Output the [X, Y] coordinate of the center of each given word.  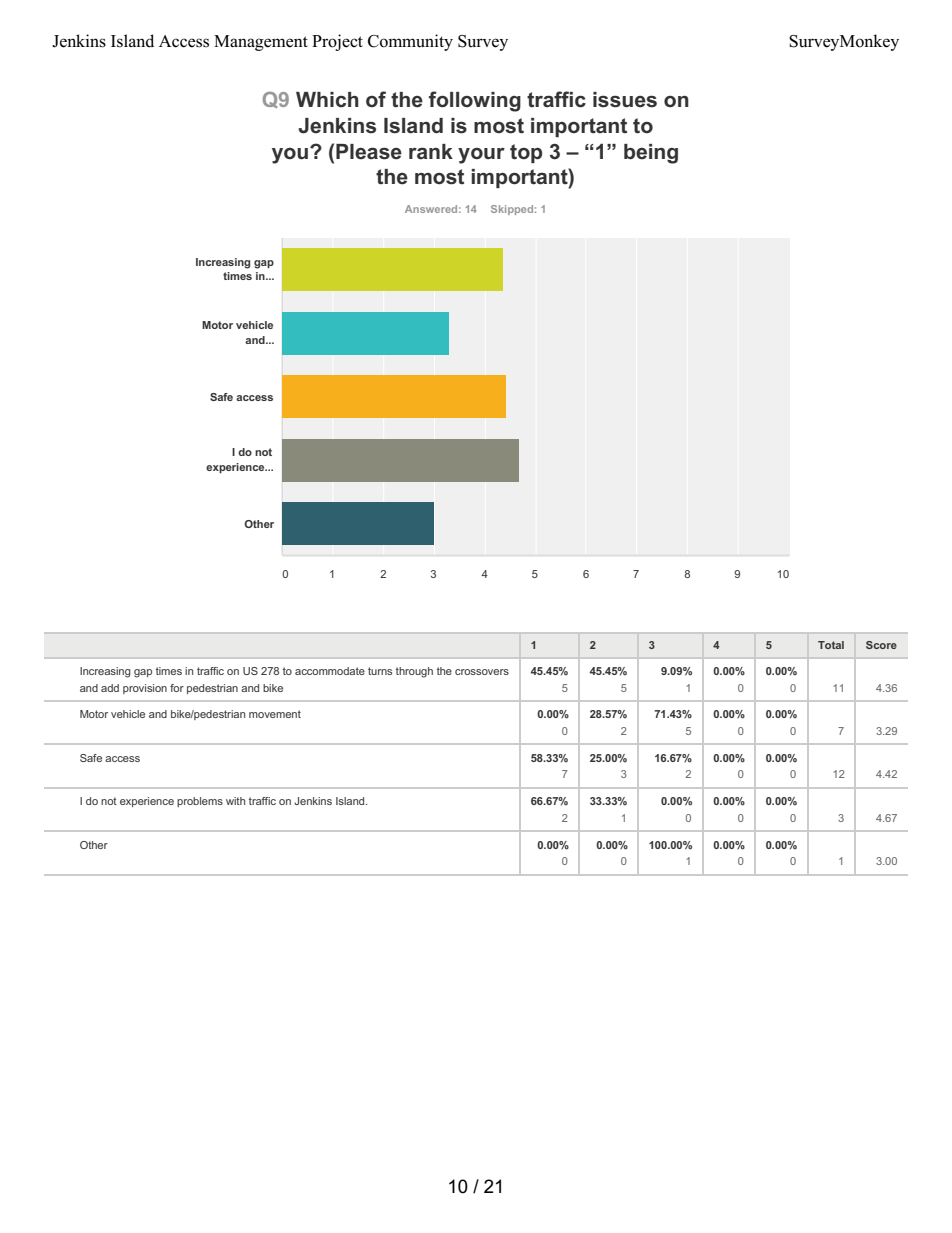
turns [380, 671]
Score [881, 645]
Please [369, 152]
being [651, 154]
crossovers [482, 672]
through [414, 672]
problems [200, 802]
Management [261, 43]
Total [831, 645]
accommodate [330, 671]
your [481, 156]
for [177, 688]
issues [625, 100]
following [475, 101]
